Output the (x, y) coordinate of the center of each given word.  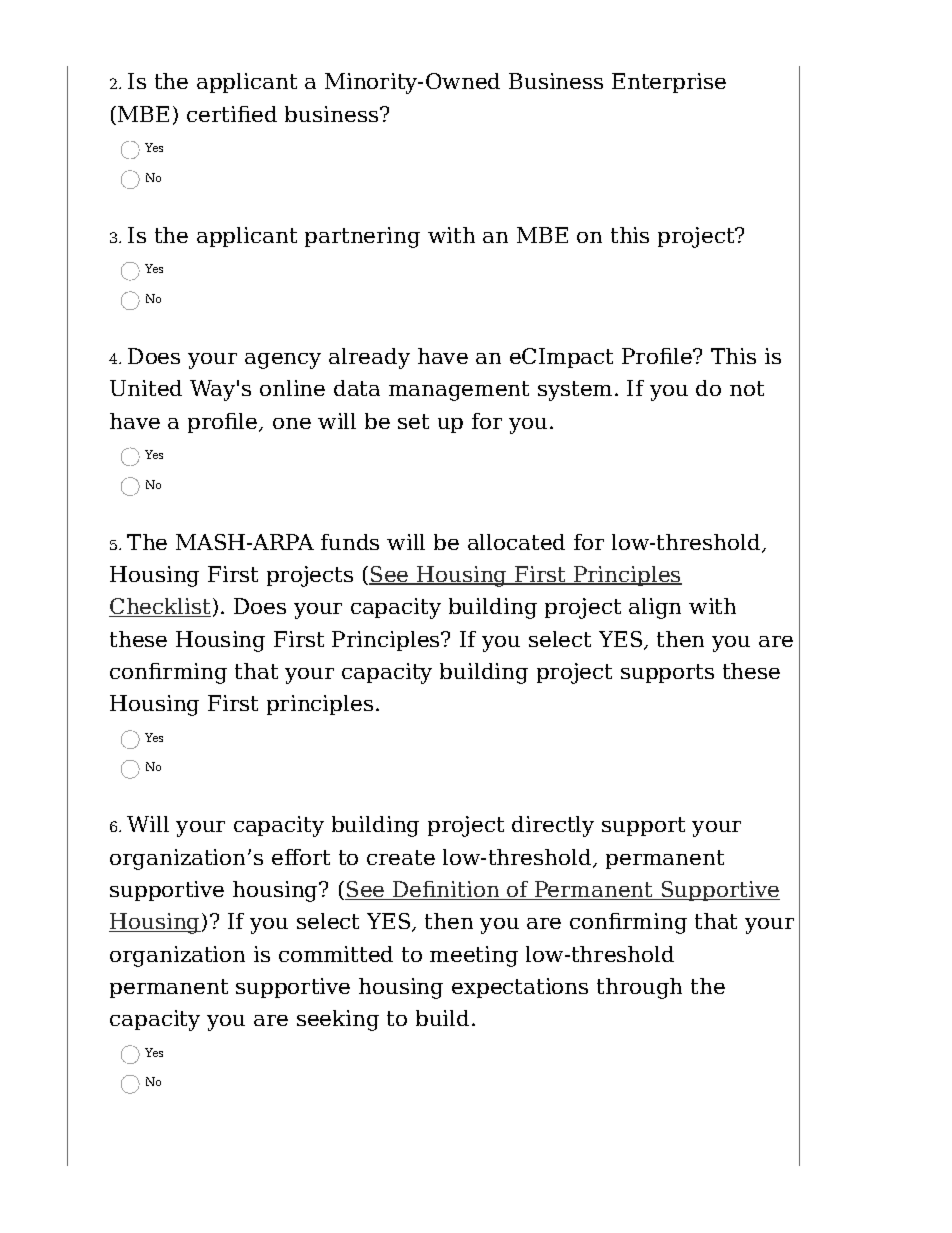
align (655, 608)
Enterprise (669, 83)
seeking (338, 1020)
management (459, 391)
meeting (474, 956)
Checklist (160, 607)
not (747, 388)
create (401, 857)
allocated (516, 542)
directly (553, 826)
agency (283, 361)
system (575, 391)
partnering (362, 237)
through (639, 988)
